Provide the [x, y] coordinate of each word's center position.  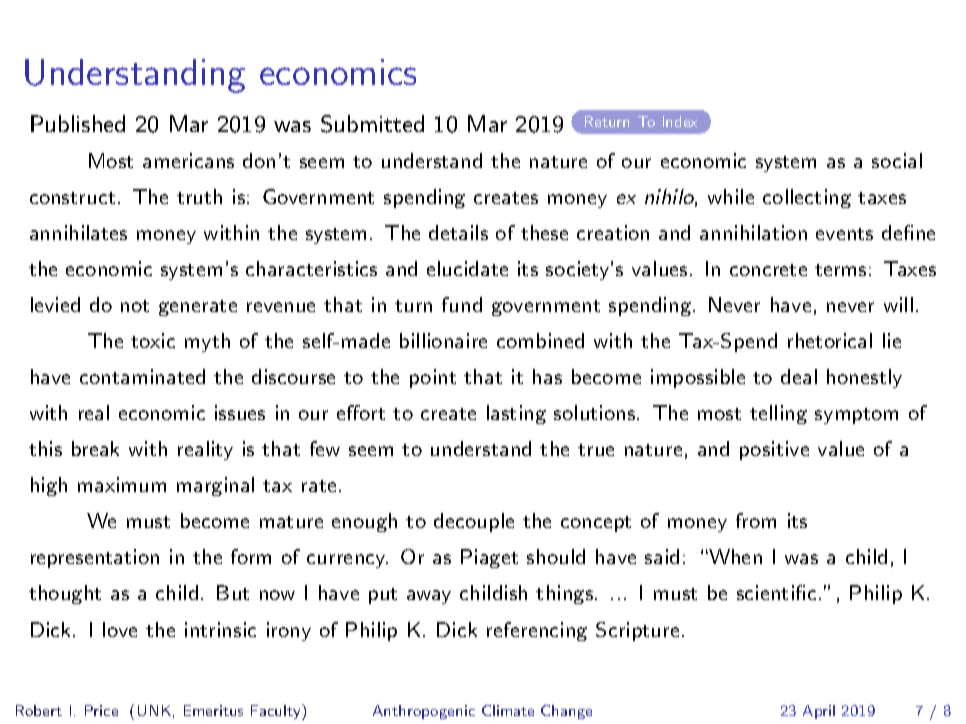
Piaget [489, 558]
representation [95, 558]
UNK [154, 710]
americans [188, 160]
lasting [516, 414]
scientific [776, 592]
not [135, 306]
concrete [768, 270]
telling [778, 414]
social [897, 160]
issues [240, 412]
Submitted [372, 124]
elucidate [467, 268]
